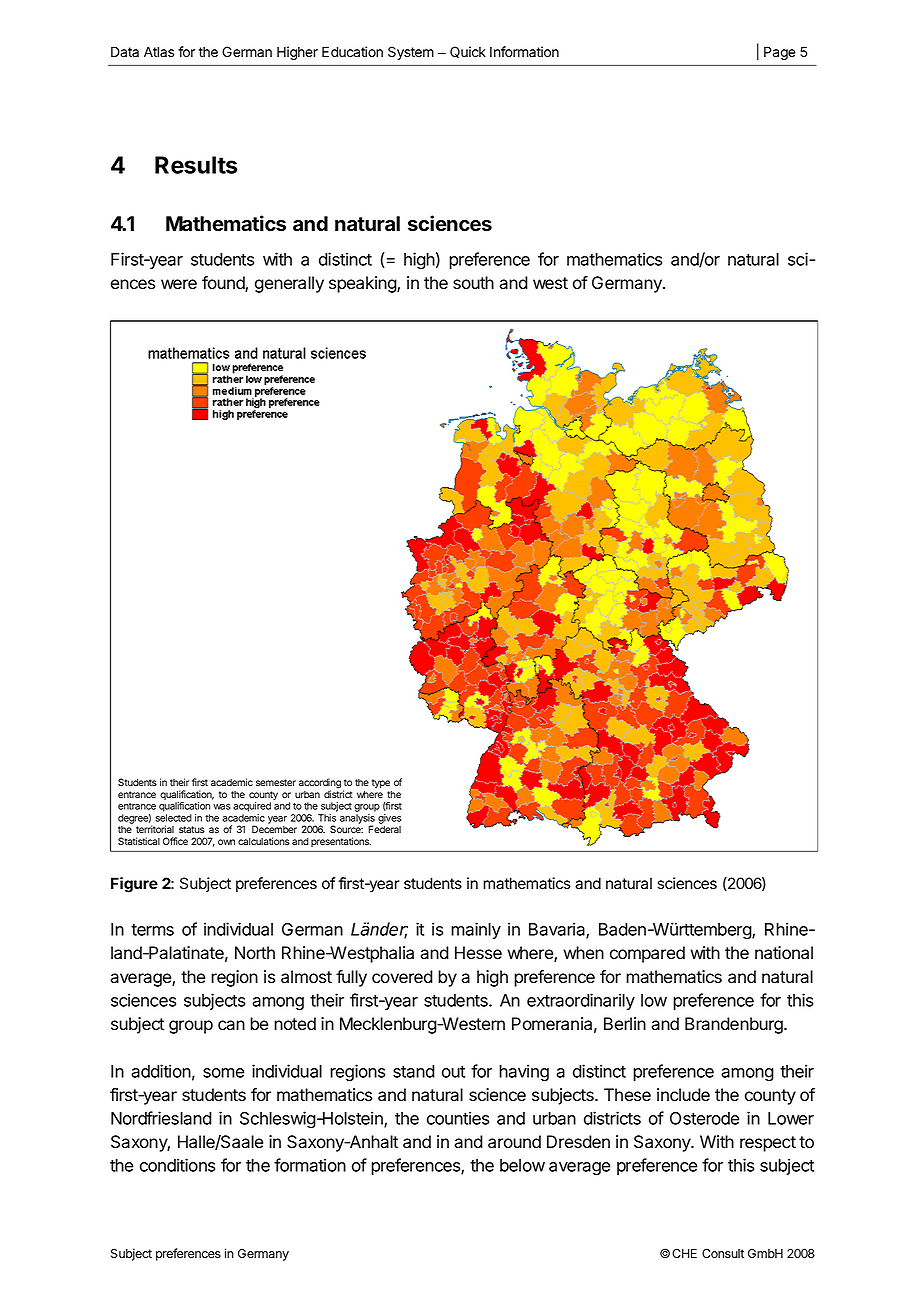 The height and width of the screenshot is (1308, 924). I want to click on compared, so click(647, 954).
